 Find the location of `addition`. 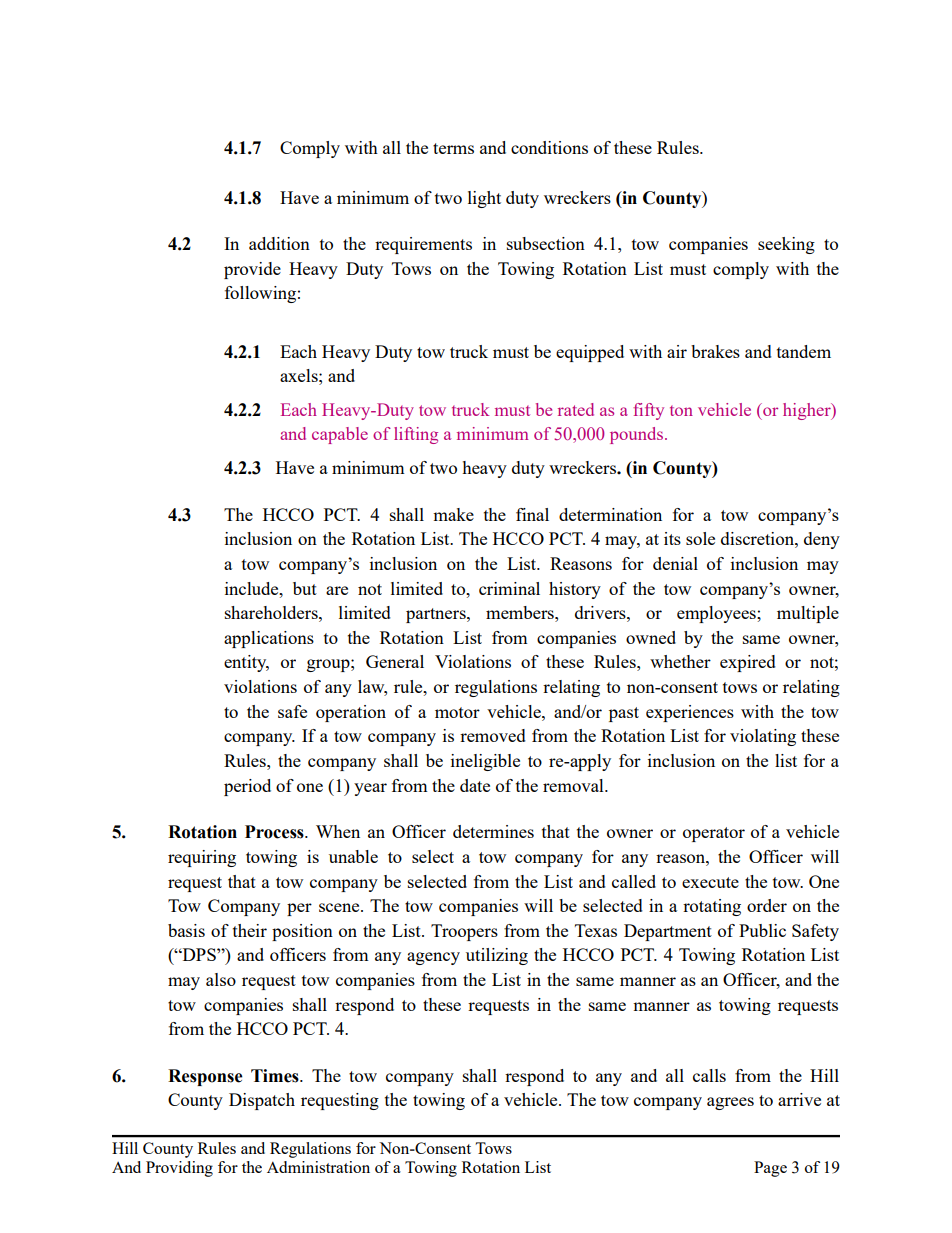

addition is located at coordinates (279, 243).
